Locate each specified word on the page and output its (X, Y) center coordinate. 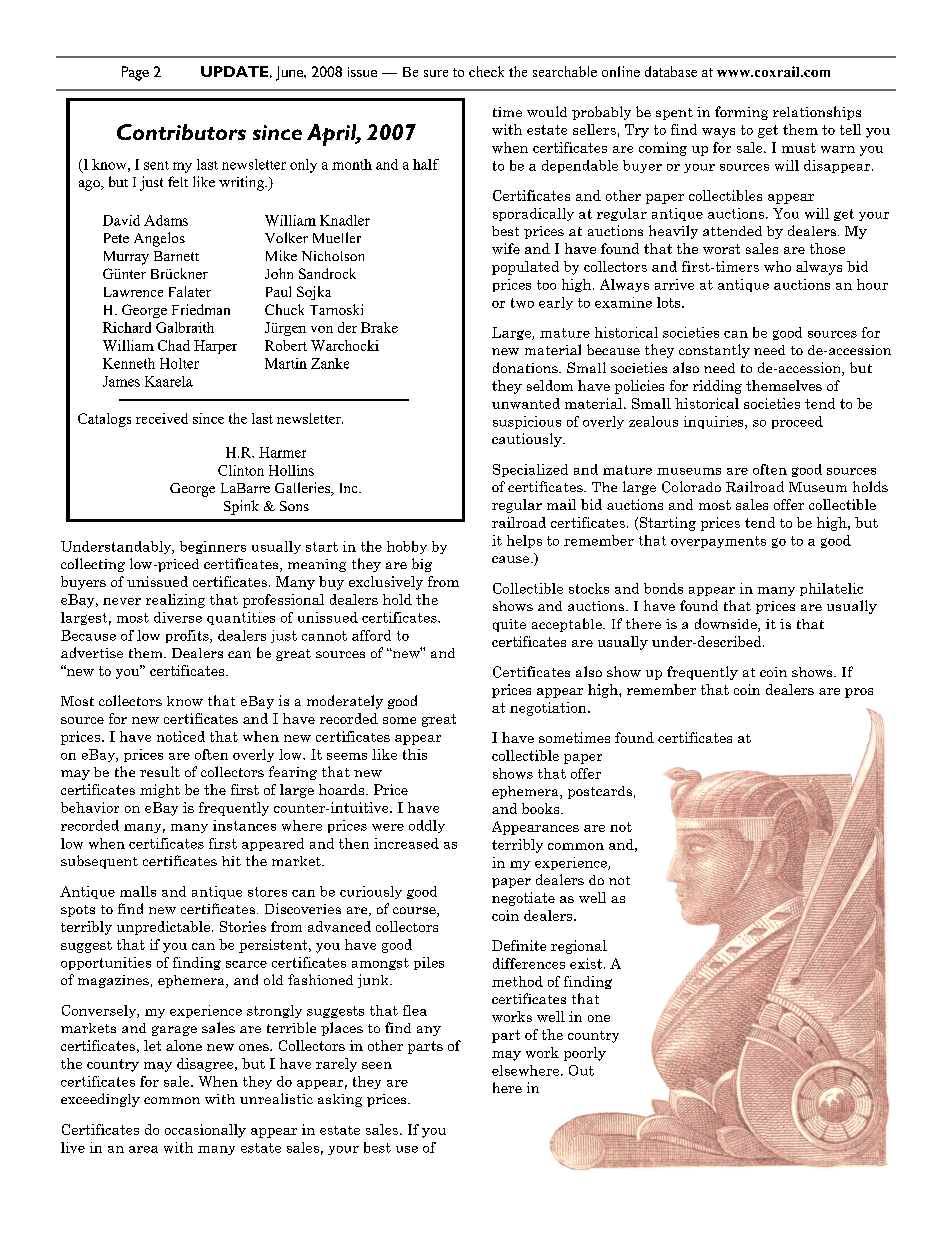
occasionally (205, 1131)
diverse (178, 617)
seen (377, 1065)
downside (727, 625)
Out (581, 1070)
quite (509, 625)
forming (741, 113)
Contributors (181, 132)
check (486, 71)
